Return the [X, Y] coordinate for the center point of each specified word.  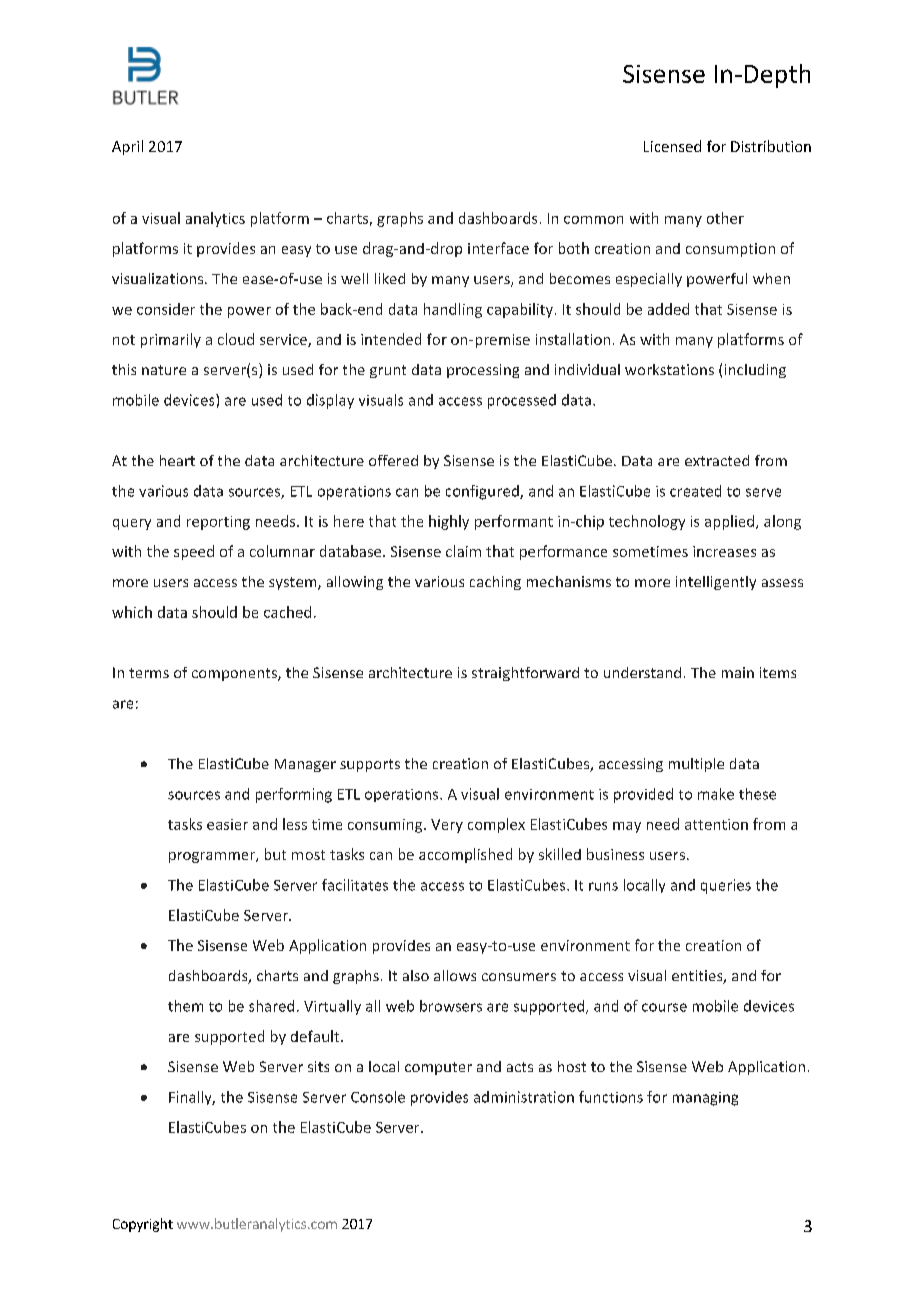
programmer [213, 857]
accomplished [465, 855]
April [127, 147]
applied [729, 522]
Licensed [672, 146]
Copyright [143, 1225]
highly [449, 522]
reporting [218, 523]
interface [498, 248]
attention [716, 824]
